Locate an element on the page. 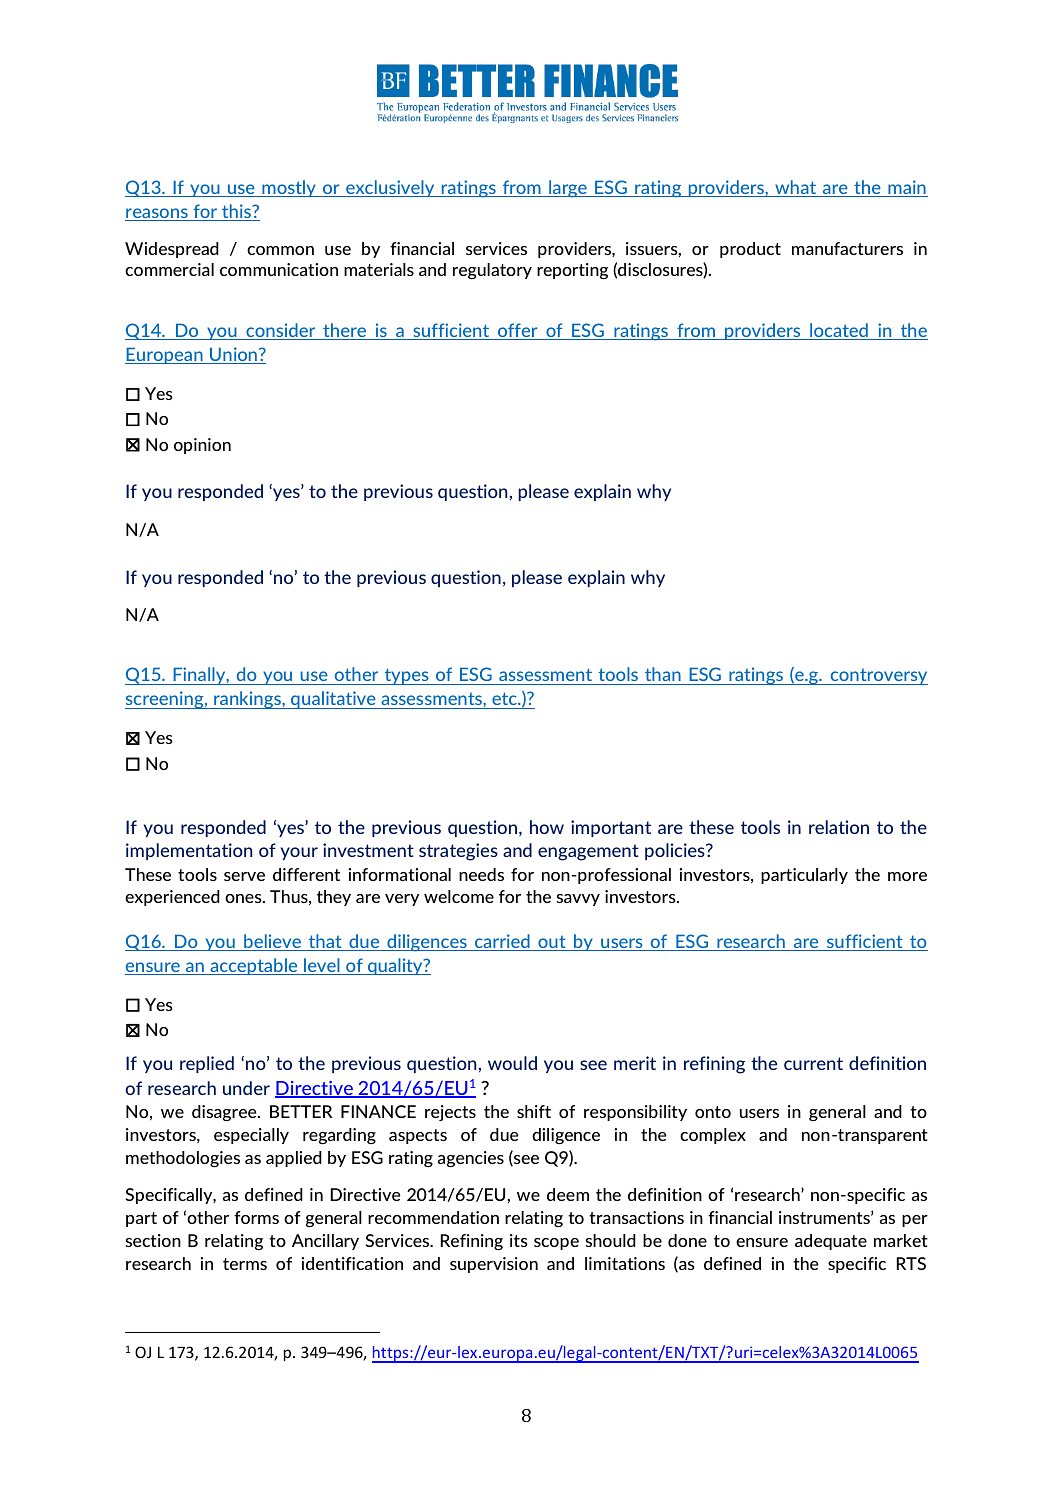 Image resolution: width=1053 pixels, height=1489 pixels. savvy is located at coordinates (578, 900).
